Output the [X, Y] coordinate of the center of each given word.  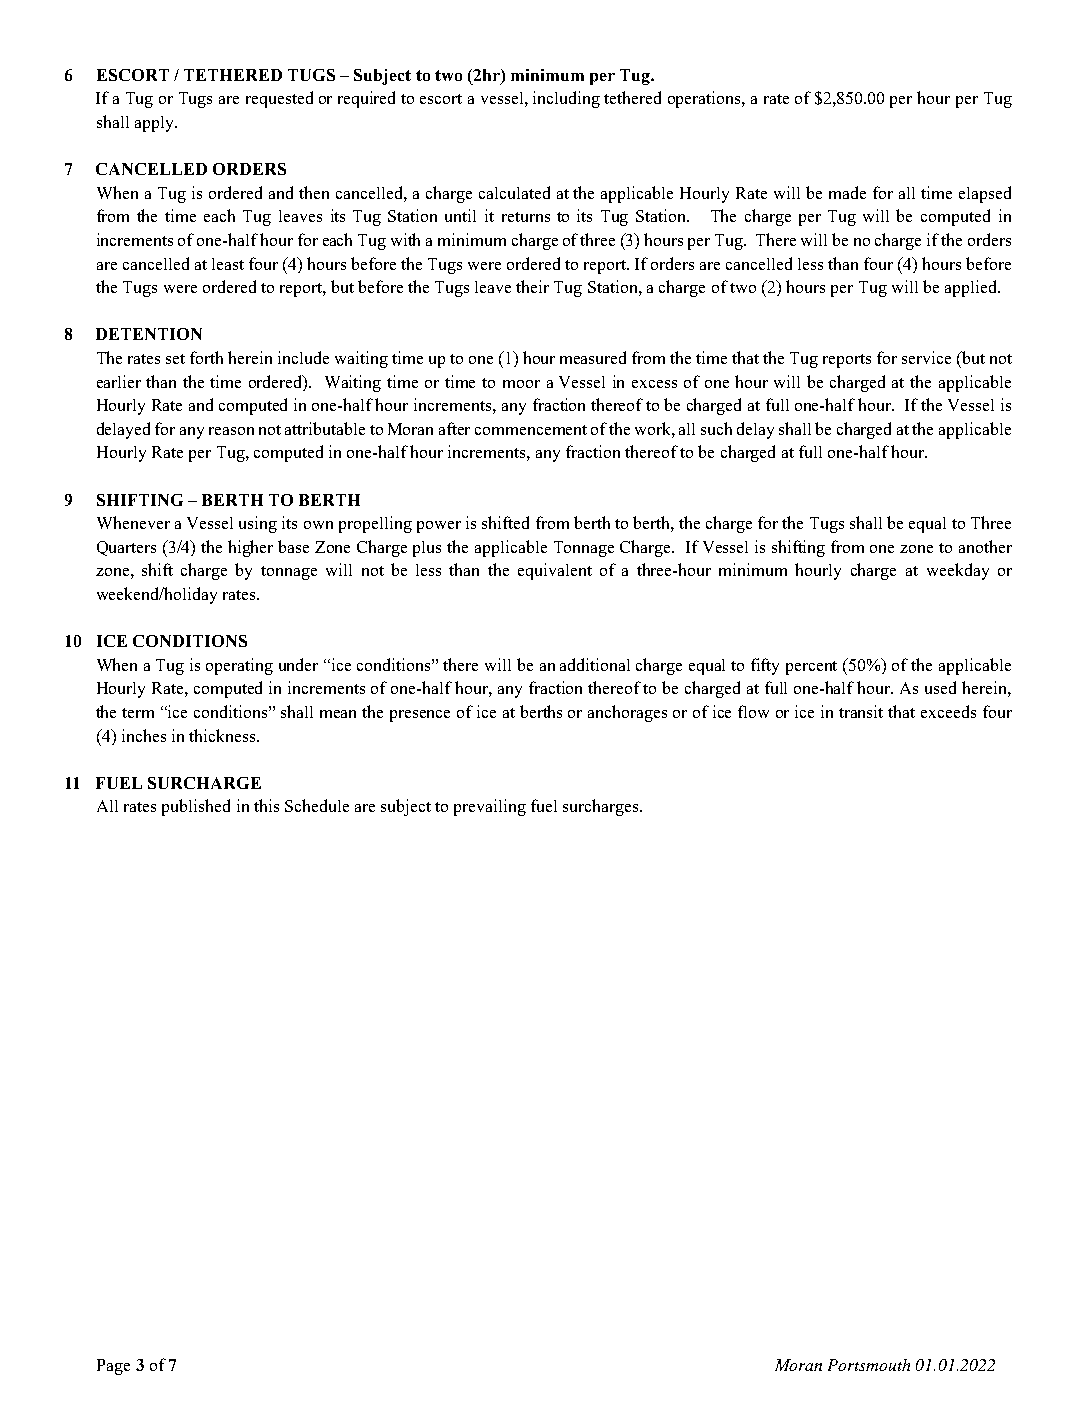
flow [753, 711]
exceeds [948, 711]
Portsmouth [869, 1365]
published [196, 807]
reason [231, 431]
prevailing [490, 807]
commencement [531, 430]
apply [156, 124]
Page [113, 1367]
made [847, 192]
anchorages [627, 713]
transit [861, 711]
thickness [223, 735]
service [926, 357]
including [566, 99]
